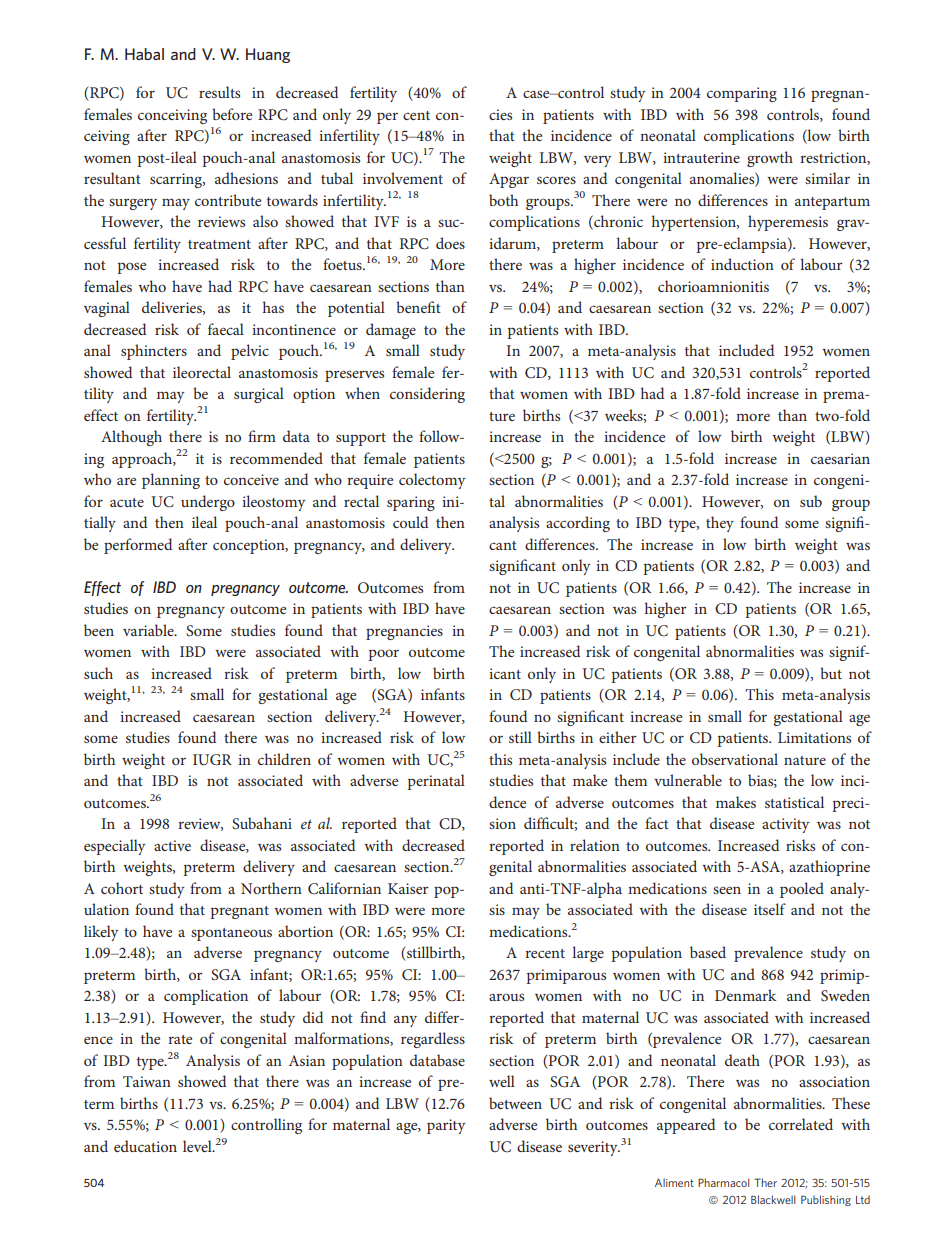  I want to click on parity, so click(446, 1126).
